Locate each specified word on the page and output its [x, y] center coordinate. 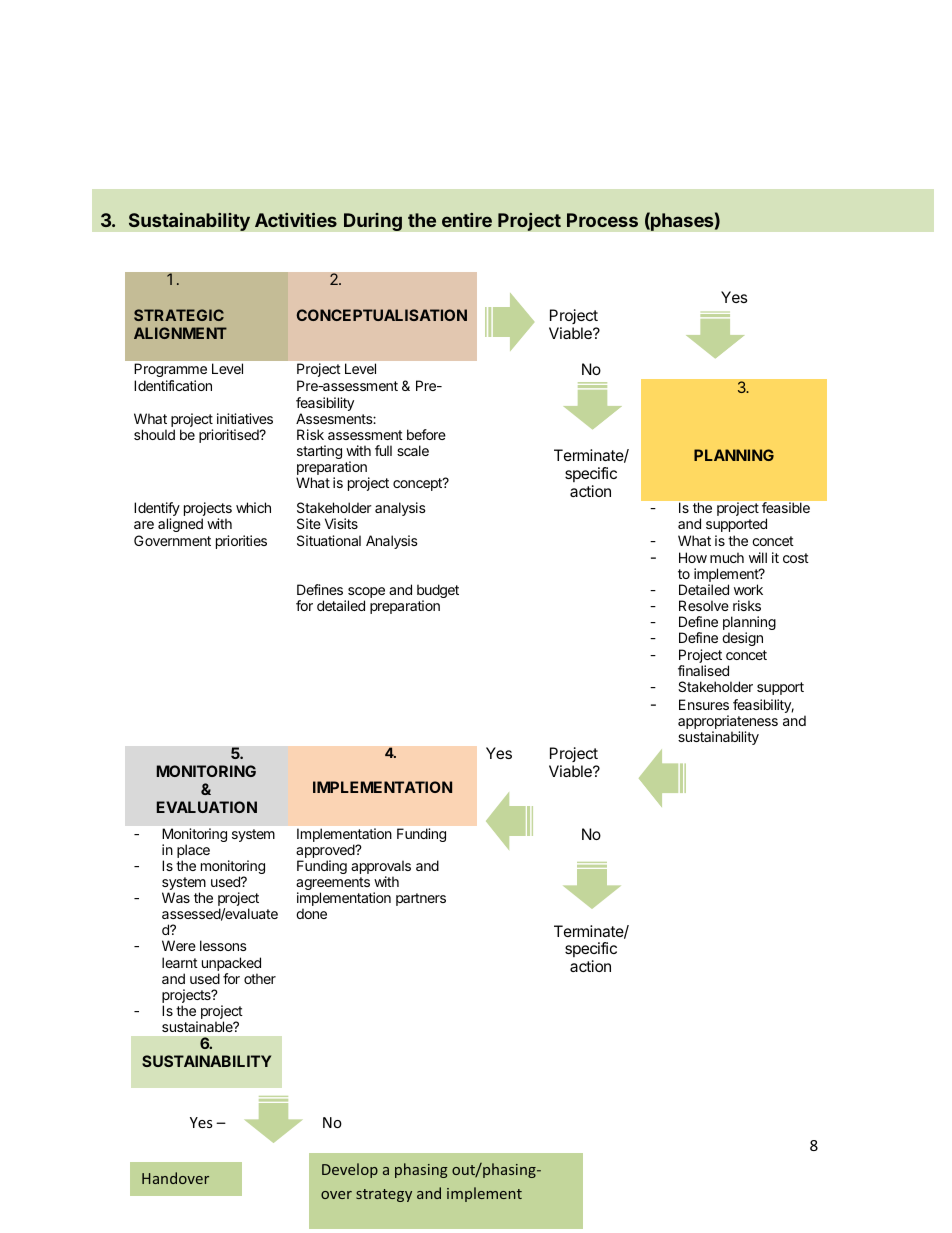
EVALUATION [207, 807]
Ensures [704, 704]
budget [438, 592]
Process [602, 220]
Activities [296, 220]
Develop [350, 1170]
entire [467, 220]
